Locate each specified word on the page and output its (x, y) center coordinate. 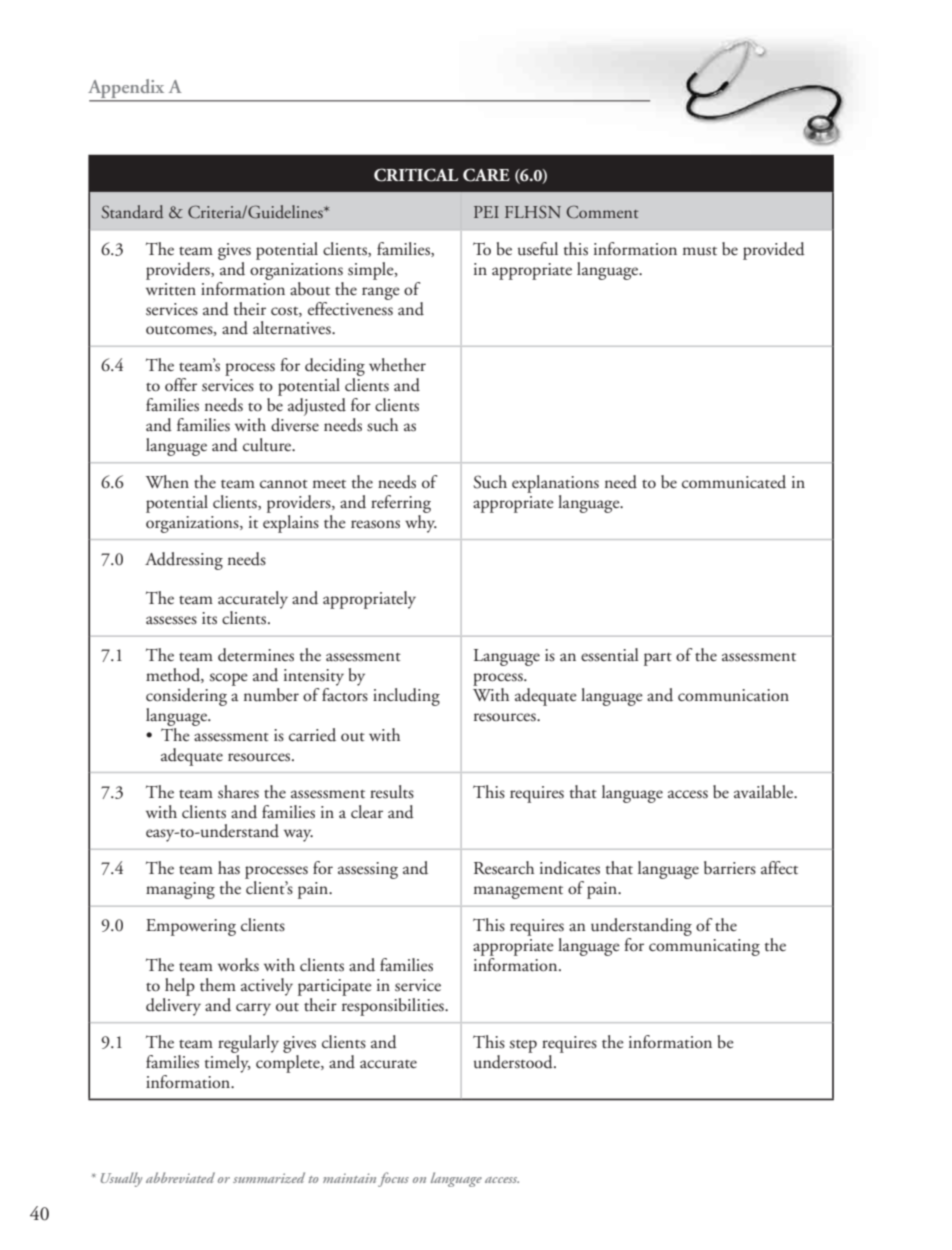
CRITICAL (416, 175)
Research (504, 868)
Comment (603, 212)
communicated (734, 482)
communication (733, 695)
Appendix (127, 90)
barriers (730, 868)
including (406, 697)
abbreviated (180, 1177)
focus (393, 1179)
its (209, 618)
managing (180, 890)
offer (181, 384)
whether (397, 365)
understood (514, 1060)
